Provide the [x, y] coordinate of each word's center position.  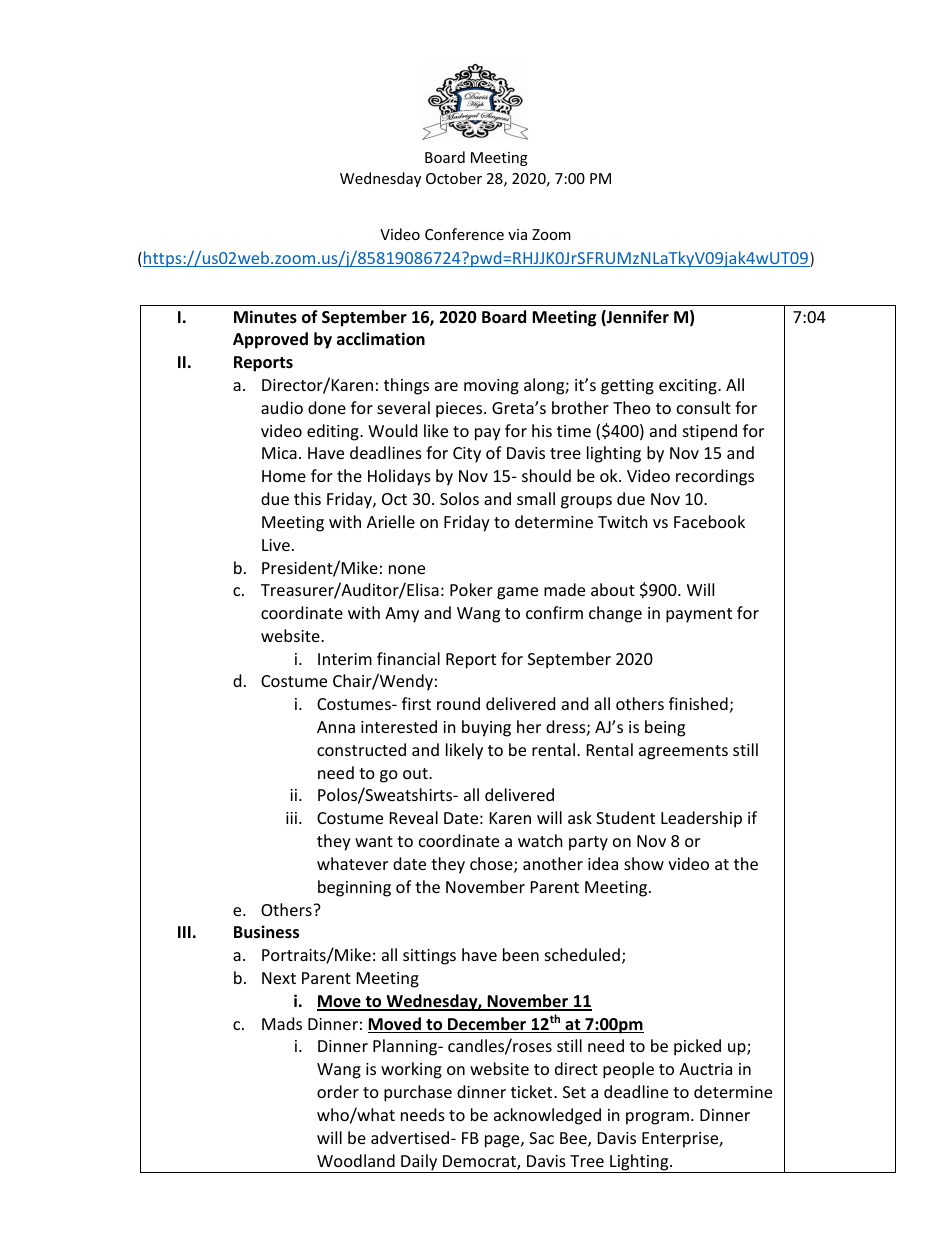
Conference [464, 234]
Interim [345, 659]
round [458, 703]
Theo [632, 407]
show [644, 863]
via [517, 234]
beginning [354, 888]
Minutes [265, 317]
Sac [541, 1138]
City [467, 455]
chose [492, 865]
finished [698, 703]
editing [334, 432]
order [338, 1091]
